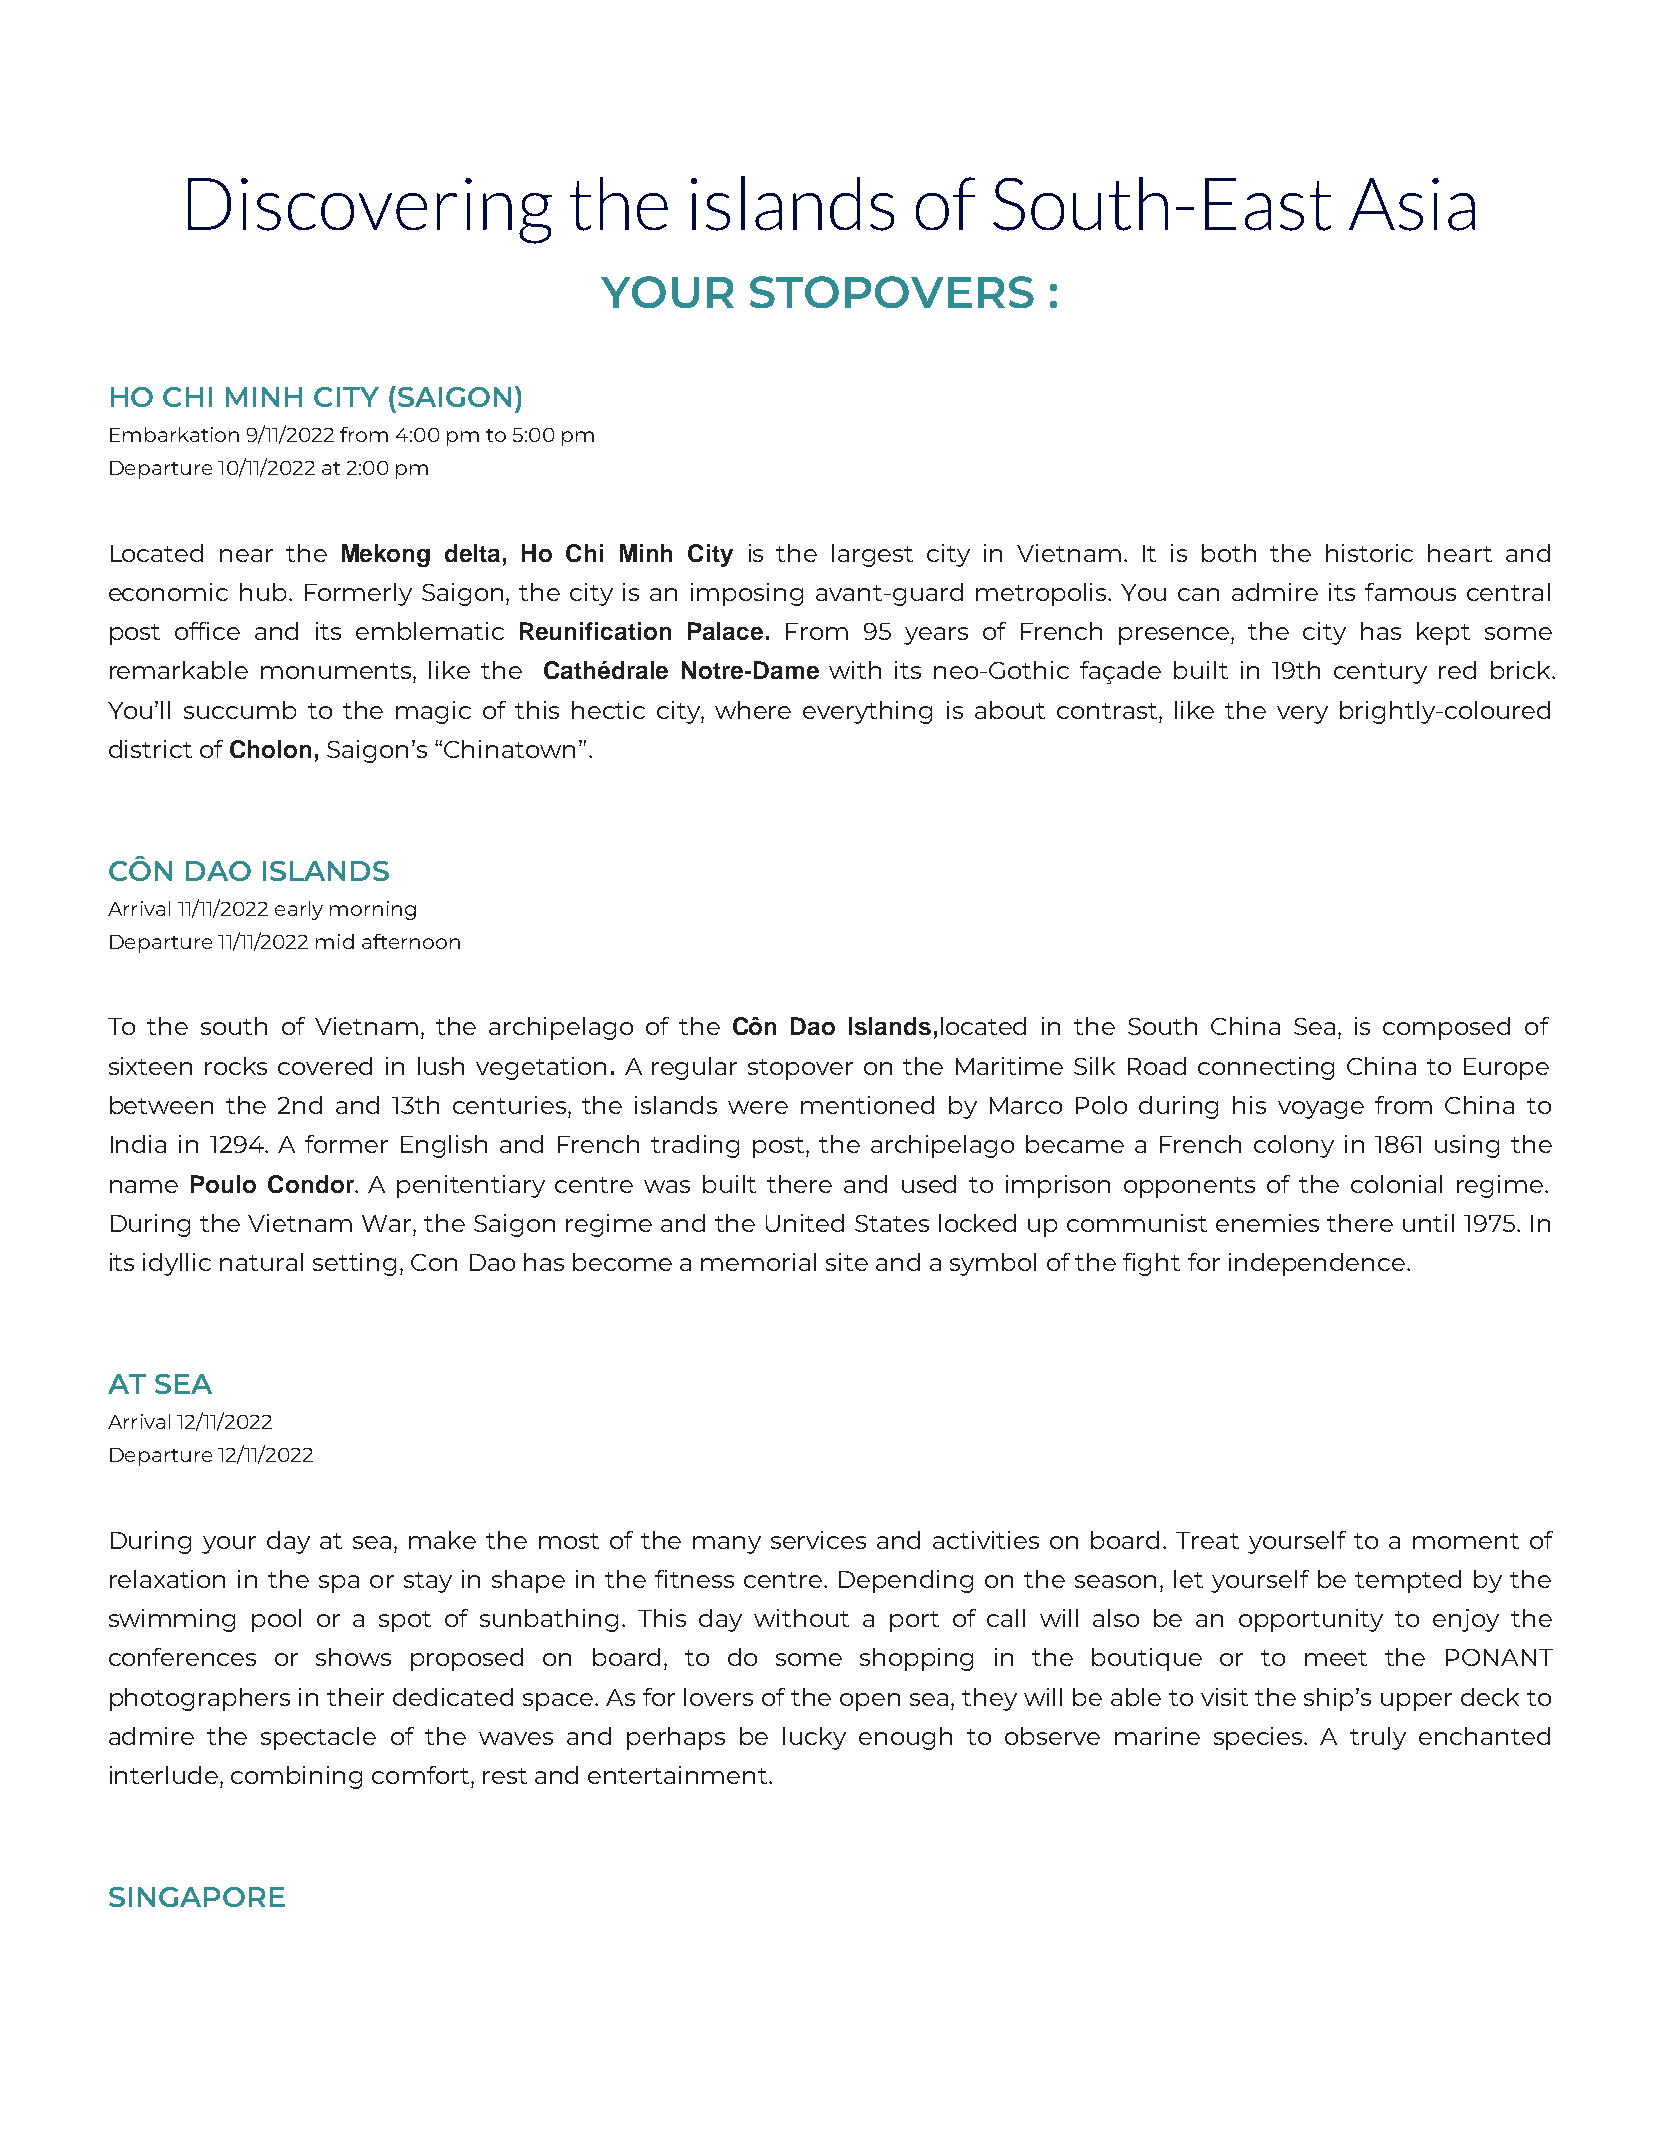 The height and width of the screenshot is (2148, 1660). I want to click on moment, so click(1466, 1541).
